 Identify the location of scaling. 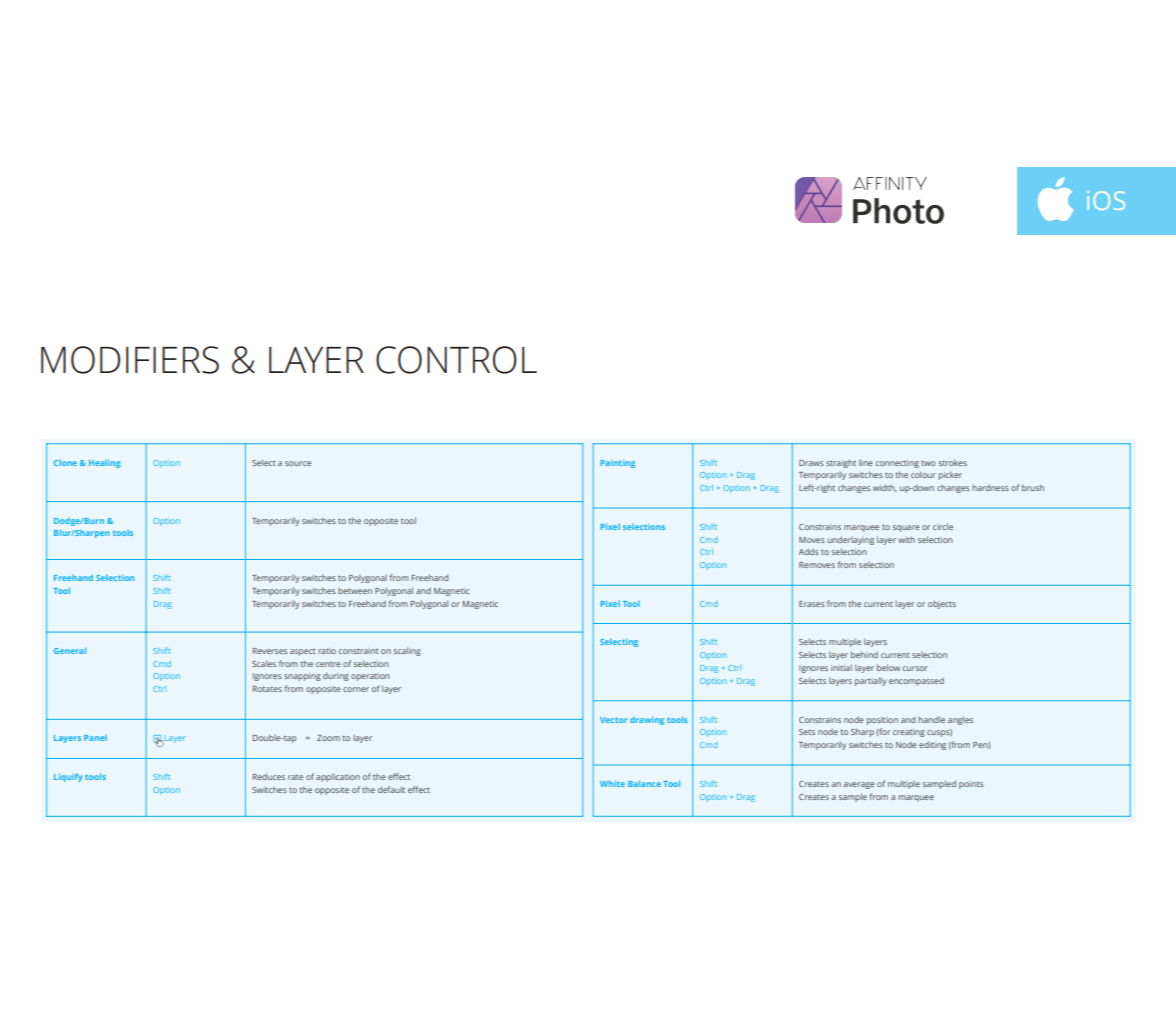
(407, 651).
